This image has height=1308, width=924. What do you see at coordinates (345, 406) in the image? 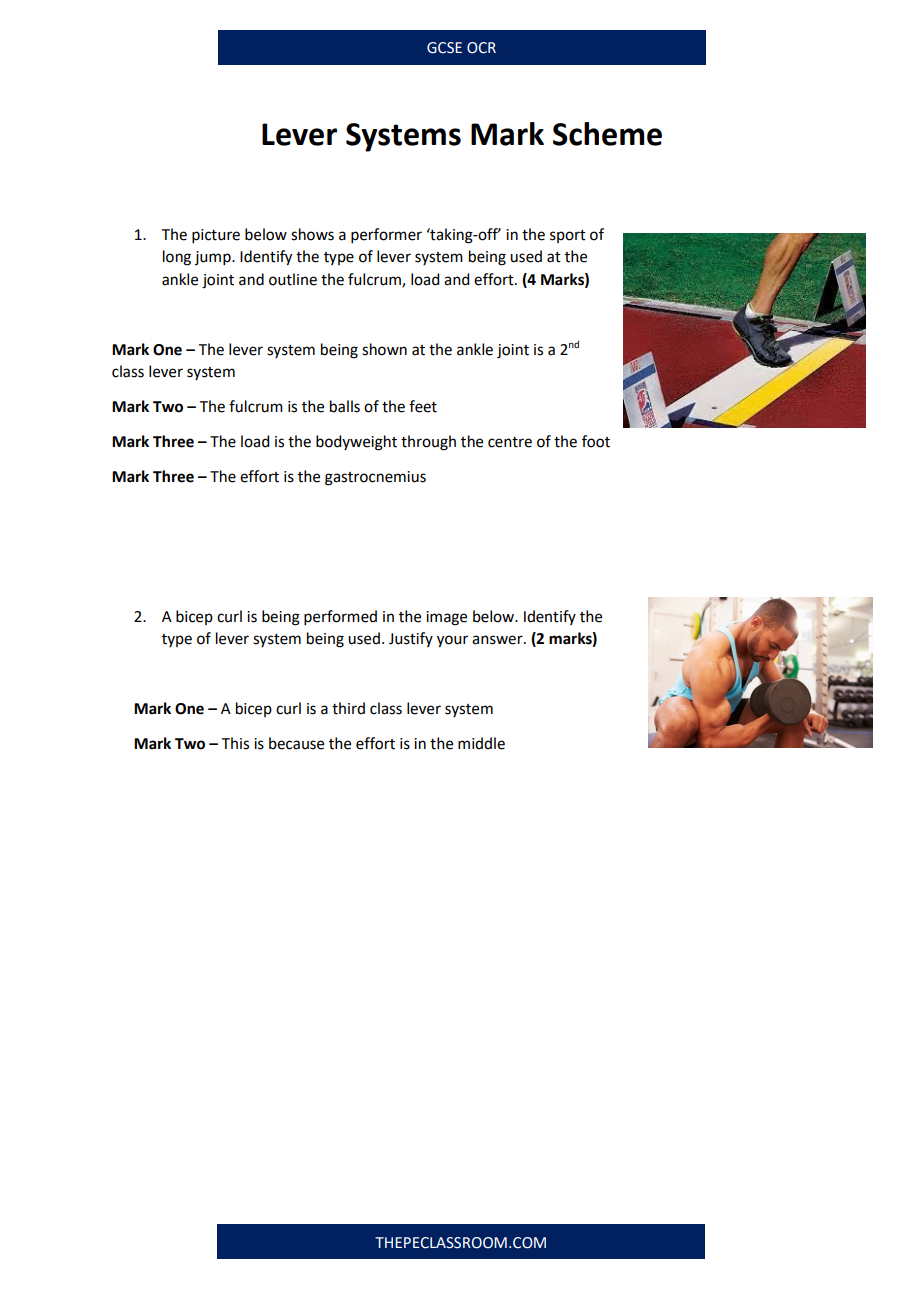
I see `balls` at bounding box center [345, 406].
